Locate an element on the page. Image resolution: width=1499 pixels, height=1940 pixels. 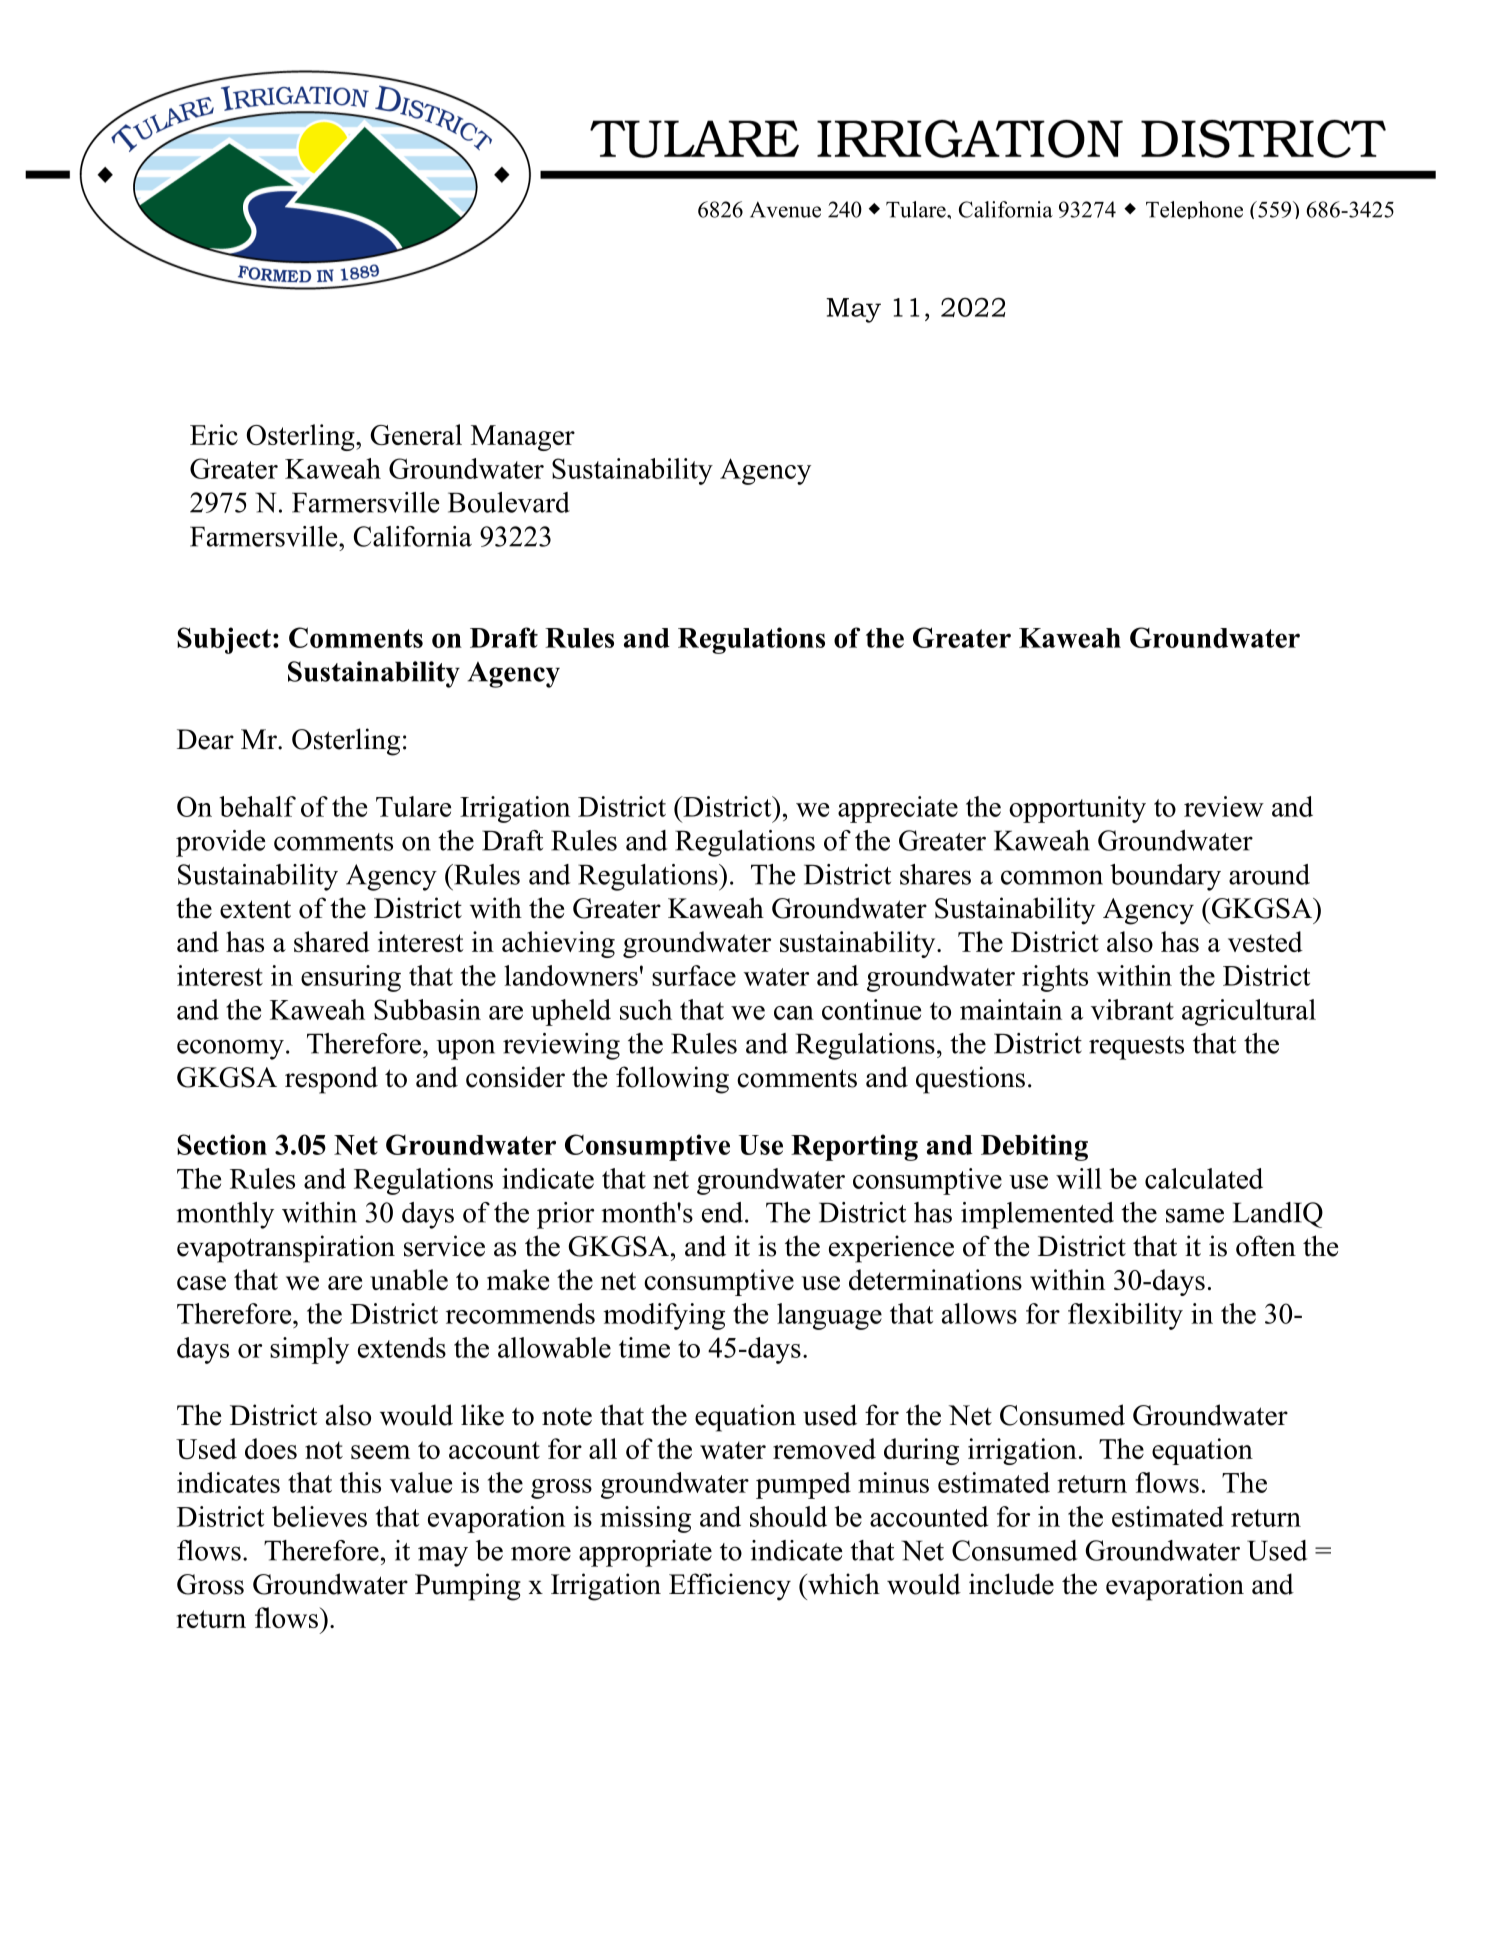
General is located at coordinates (416, 434).
